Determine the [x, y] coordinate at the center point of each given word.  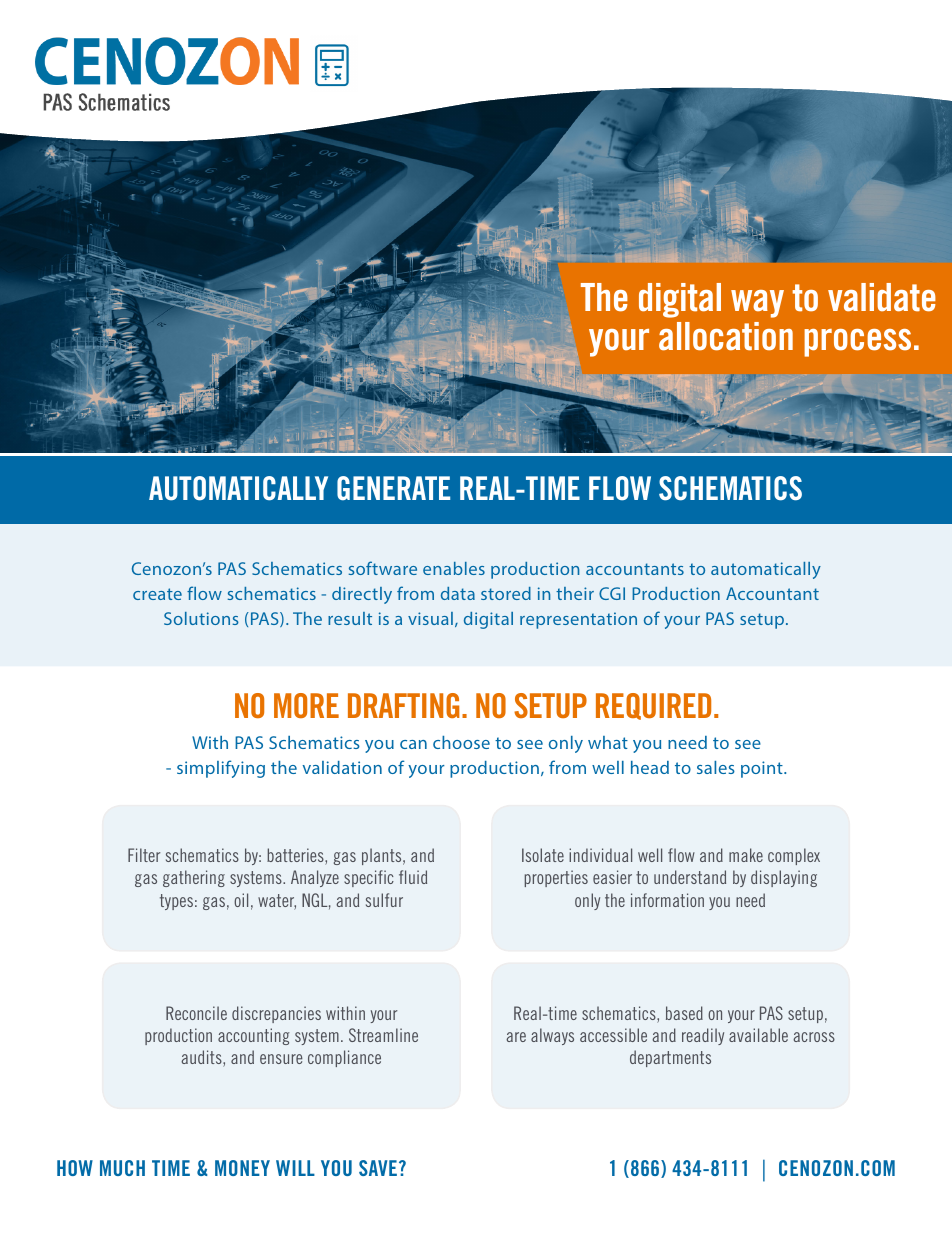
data [458, 593]
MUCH [122, 1168]
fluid [413, 877]
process [857, 343]
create [157, 594]
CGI [612, 593]
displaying [784, 878]
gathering [194, 878]
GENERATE [393, 488]
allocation [726, 336]
